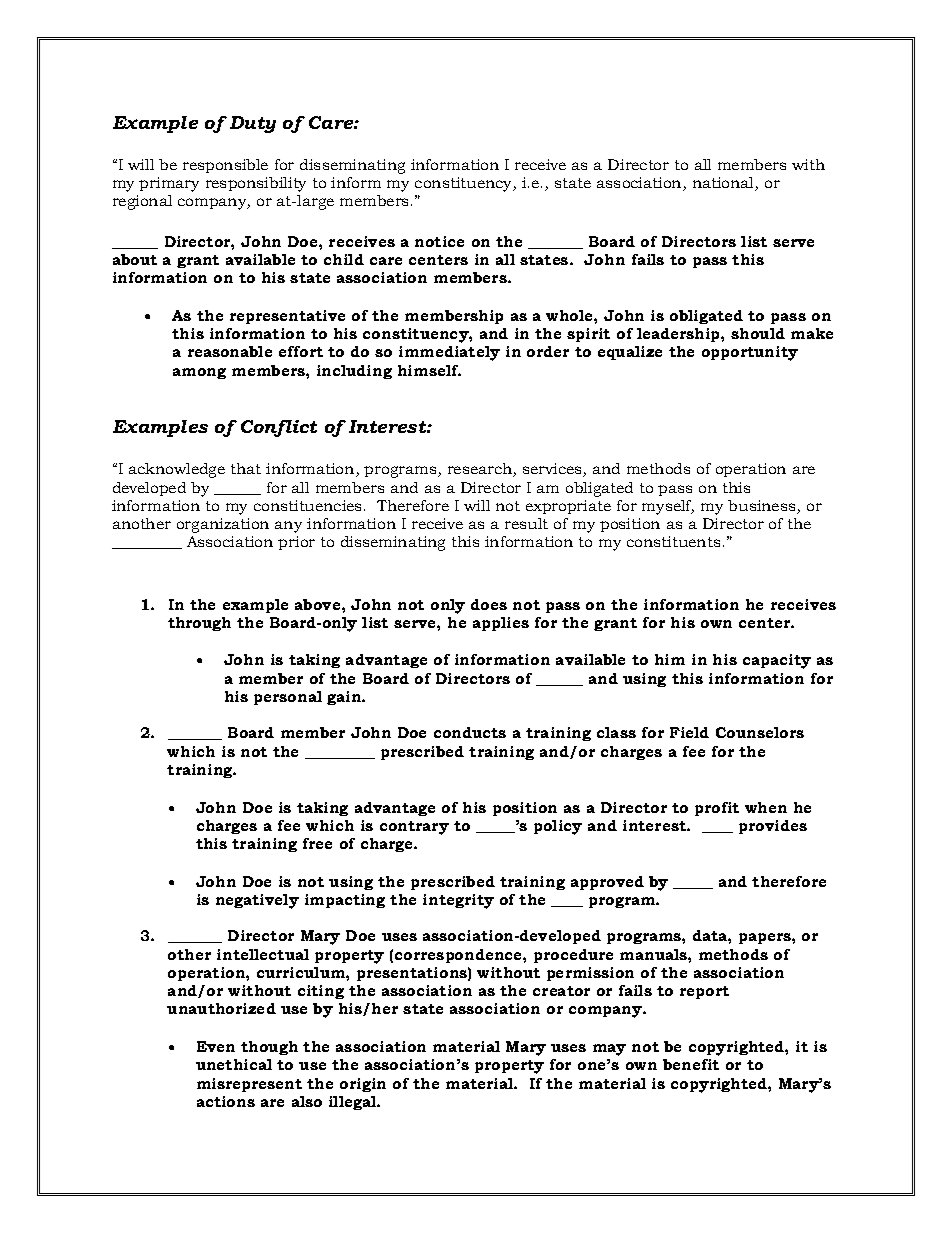 The height and width of the screenshot is (1233, 952). What do you see at coordinates (439, 241) in the screenshot?
I see `notice` at bounding box center [439, 241].
